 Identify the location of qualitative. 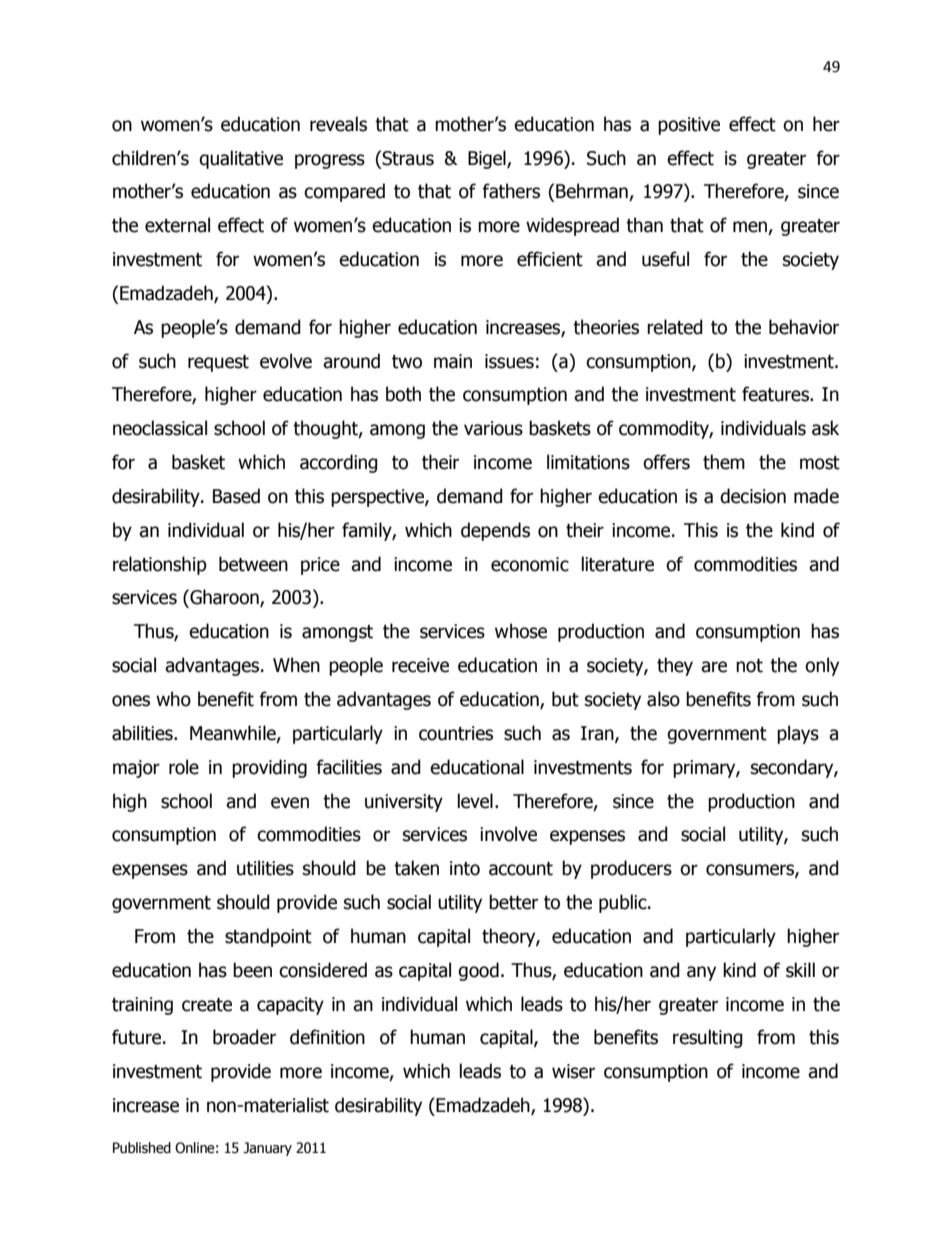
(241, 159).
